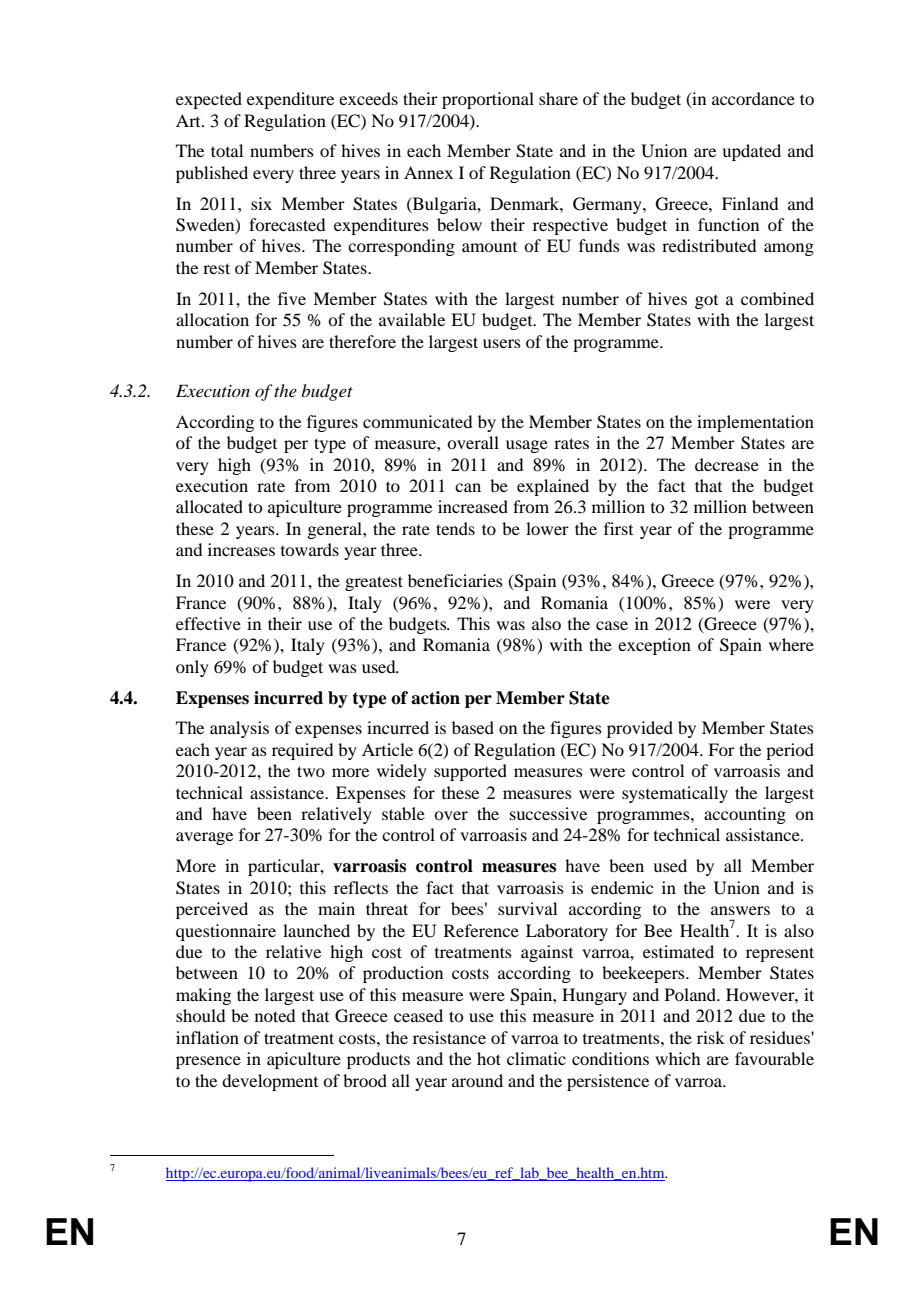  I want to click on development, so click(270, 1082).
